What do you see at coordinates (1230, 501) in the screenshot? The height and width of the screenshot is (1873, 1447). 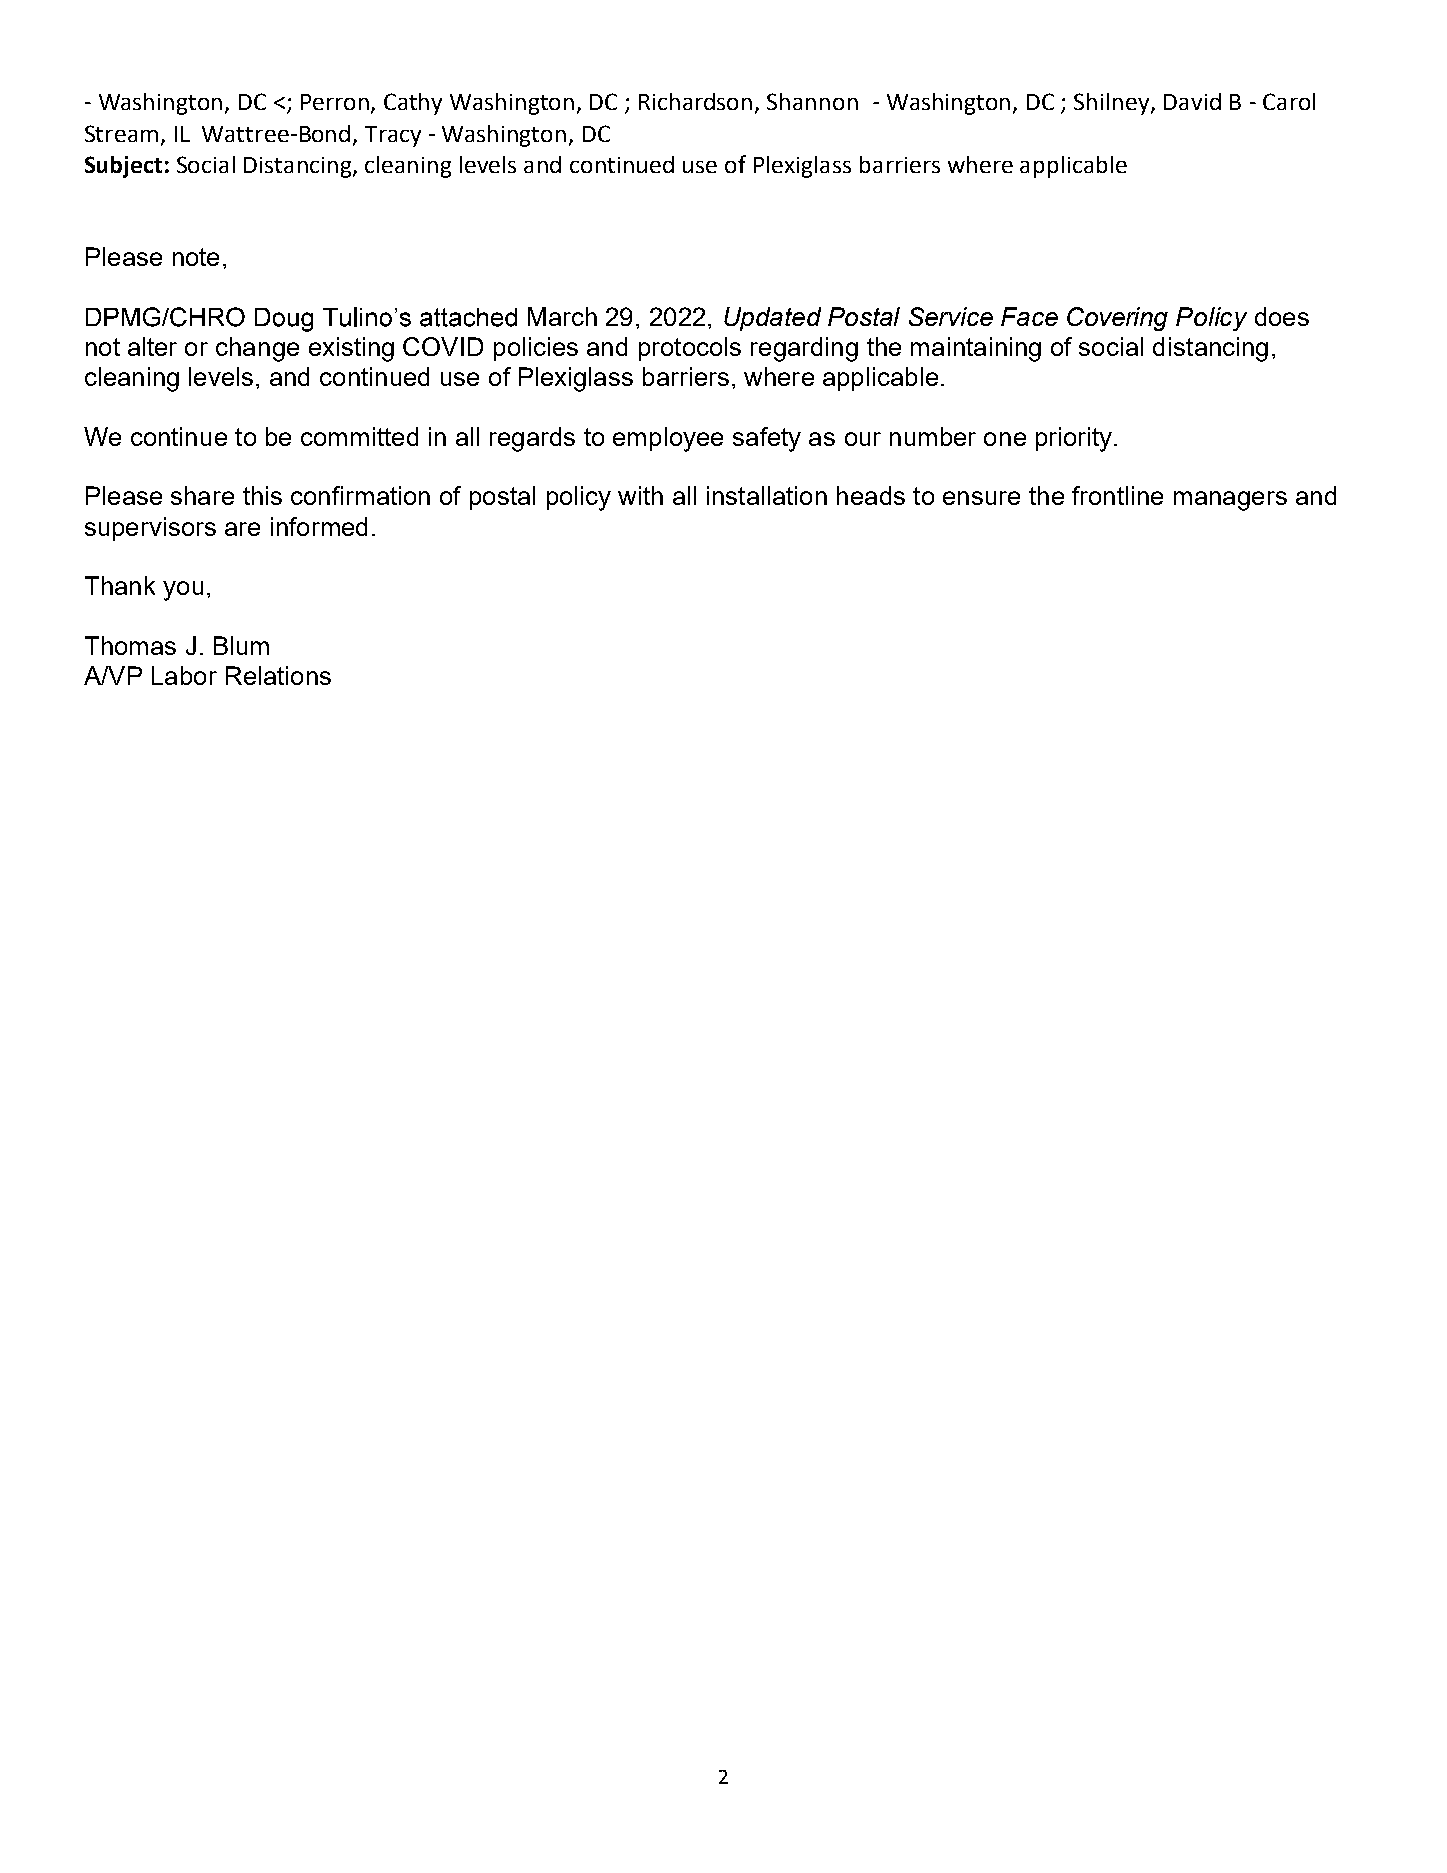 I see `managers` at bounding box center [1230, 501].
